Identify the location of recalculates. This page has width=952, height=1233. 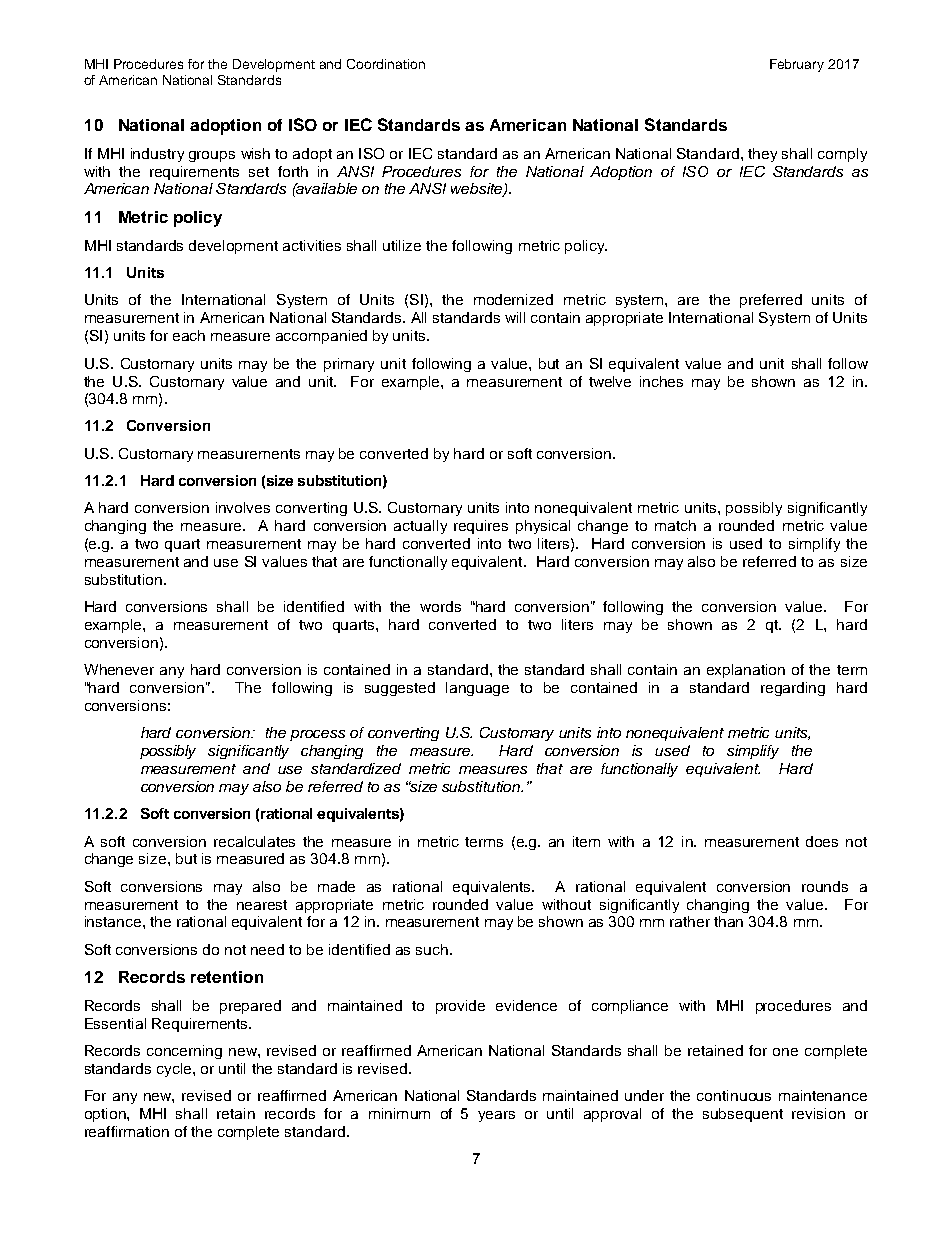
(254, 841).
